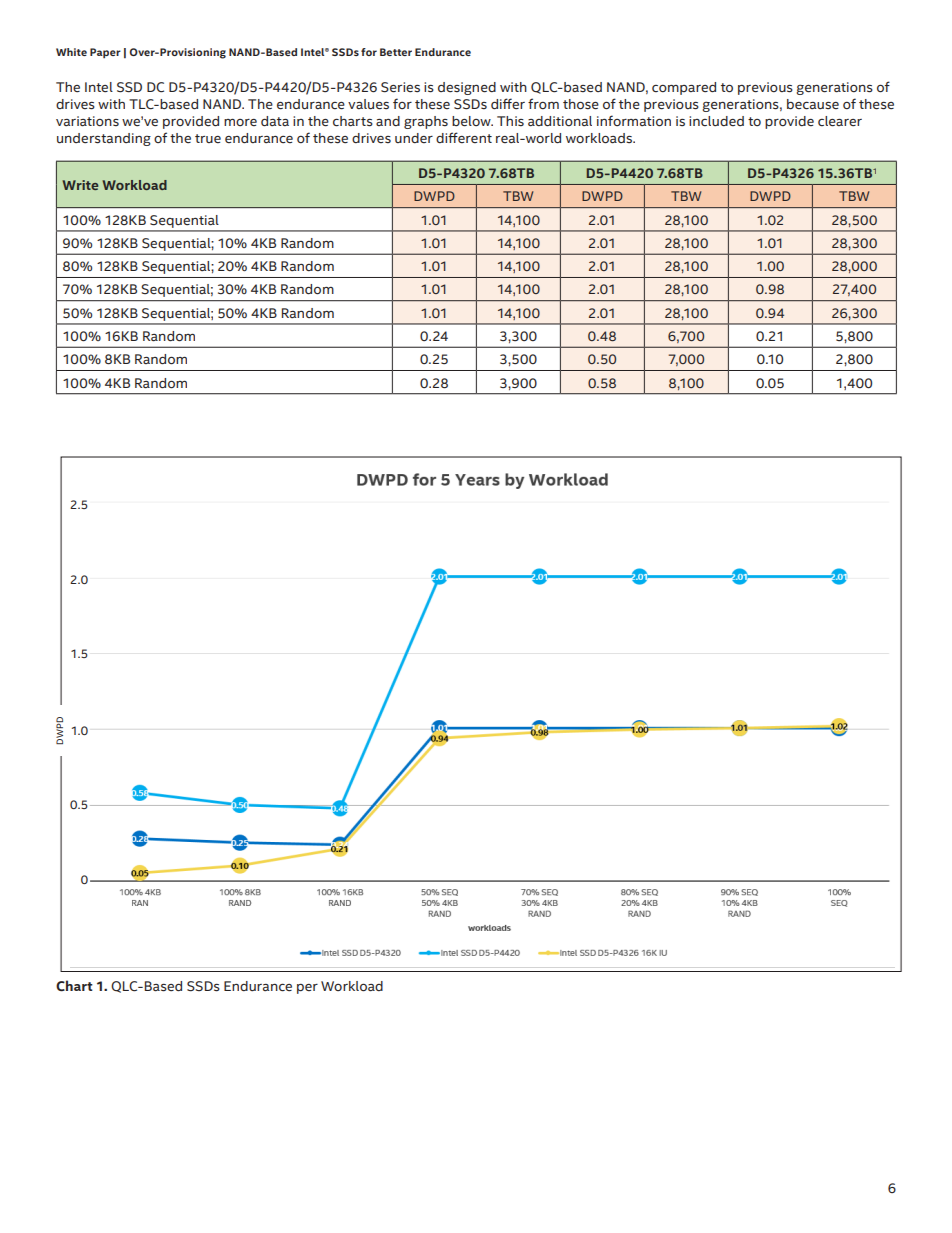 The width and height of the screenshot is (952, 1233). What do you see at coordinates (87, 121) in the screenshot?
I see `variations` at bounding box center [87, 121].
